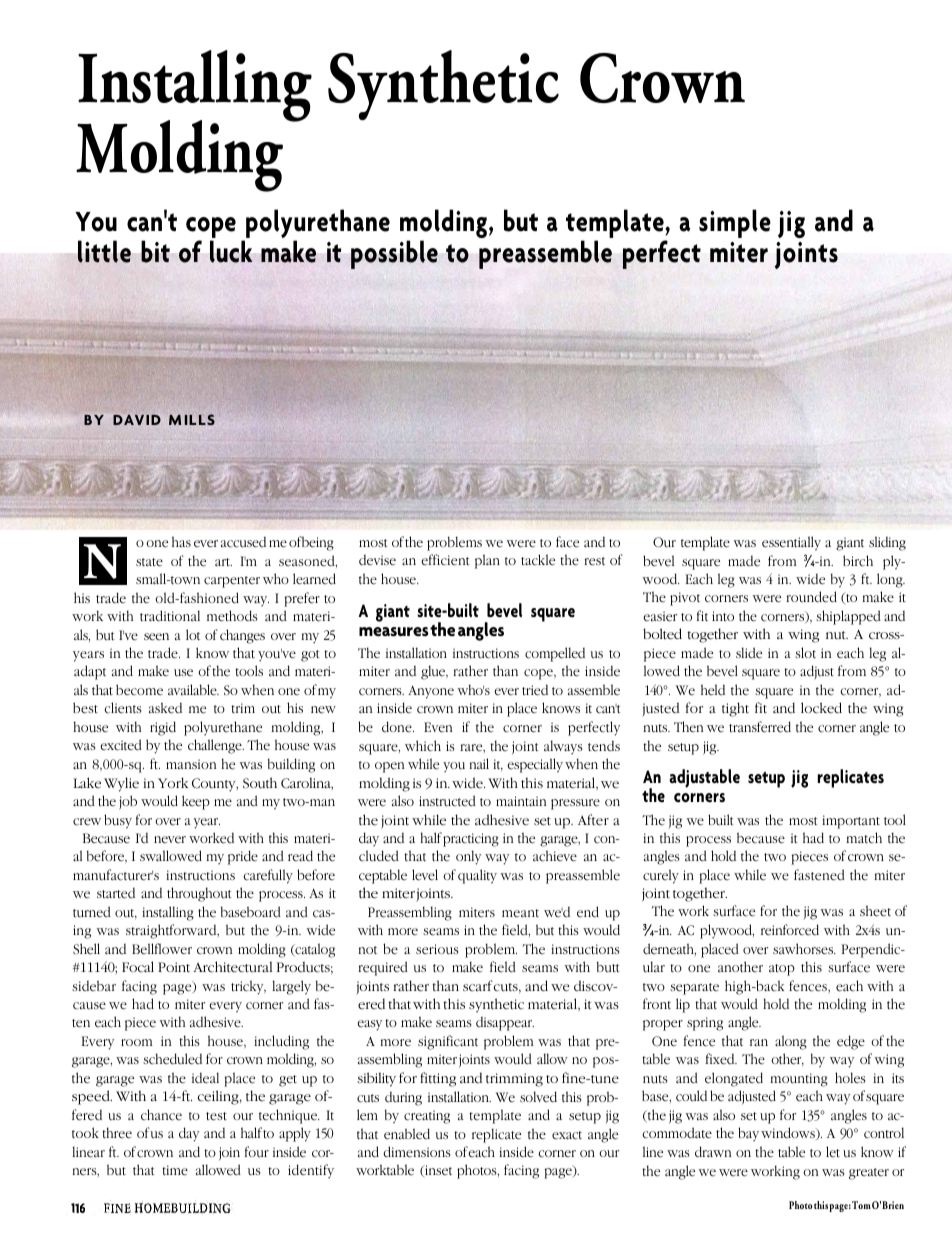  I want to click on plan, so click(487, 561).
